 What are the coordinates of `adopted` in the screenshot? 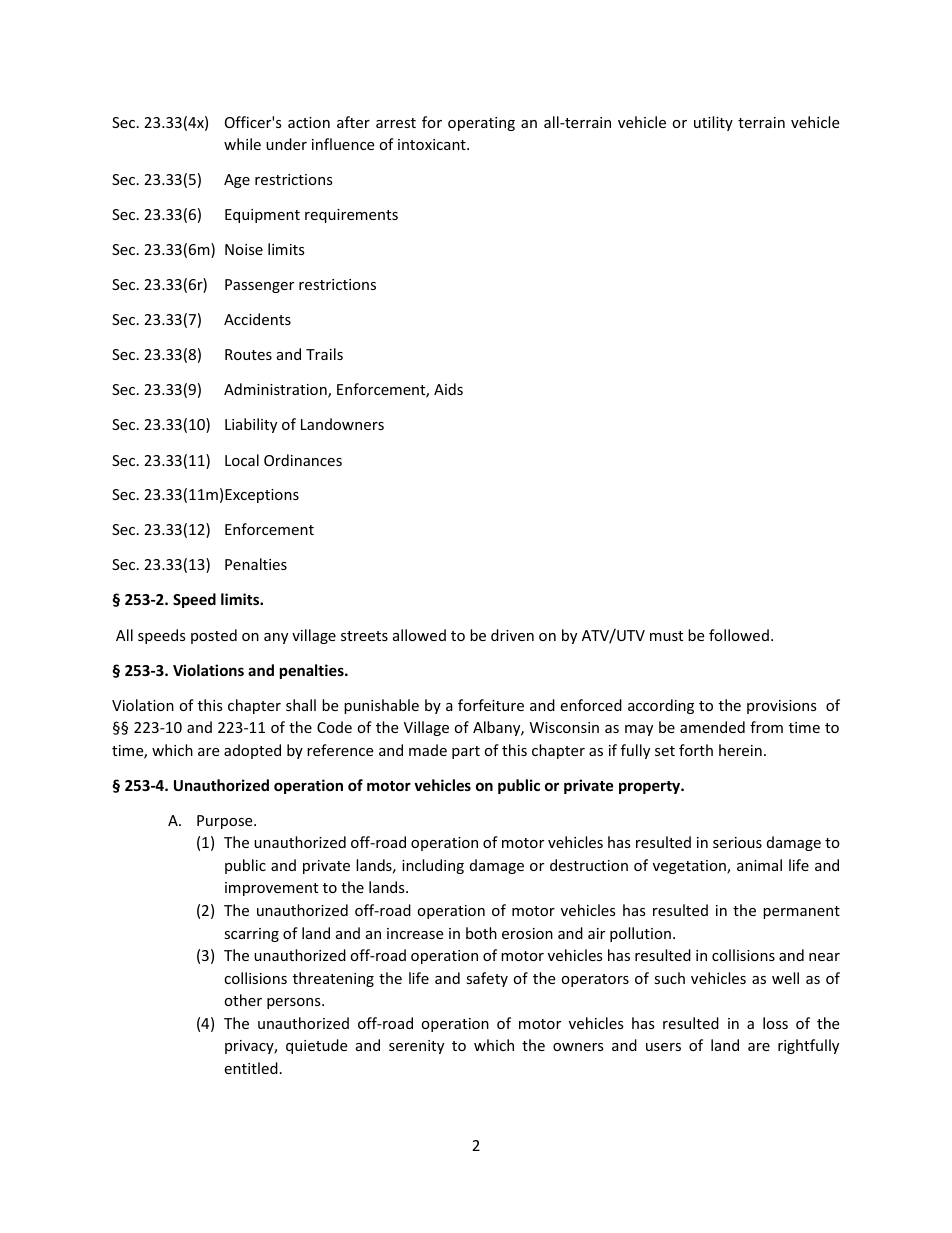 It's located at (252, 751).
